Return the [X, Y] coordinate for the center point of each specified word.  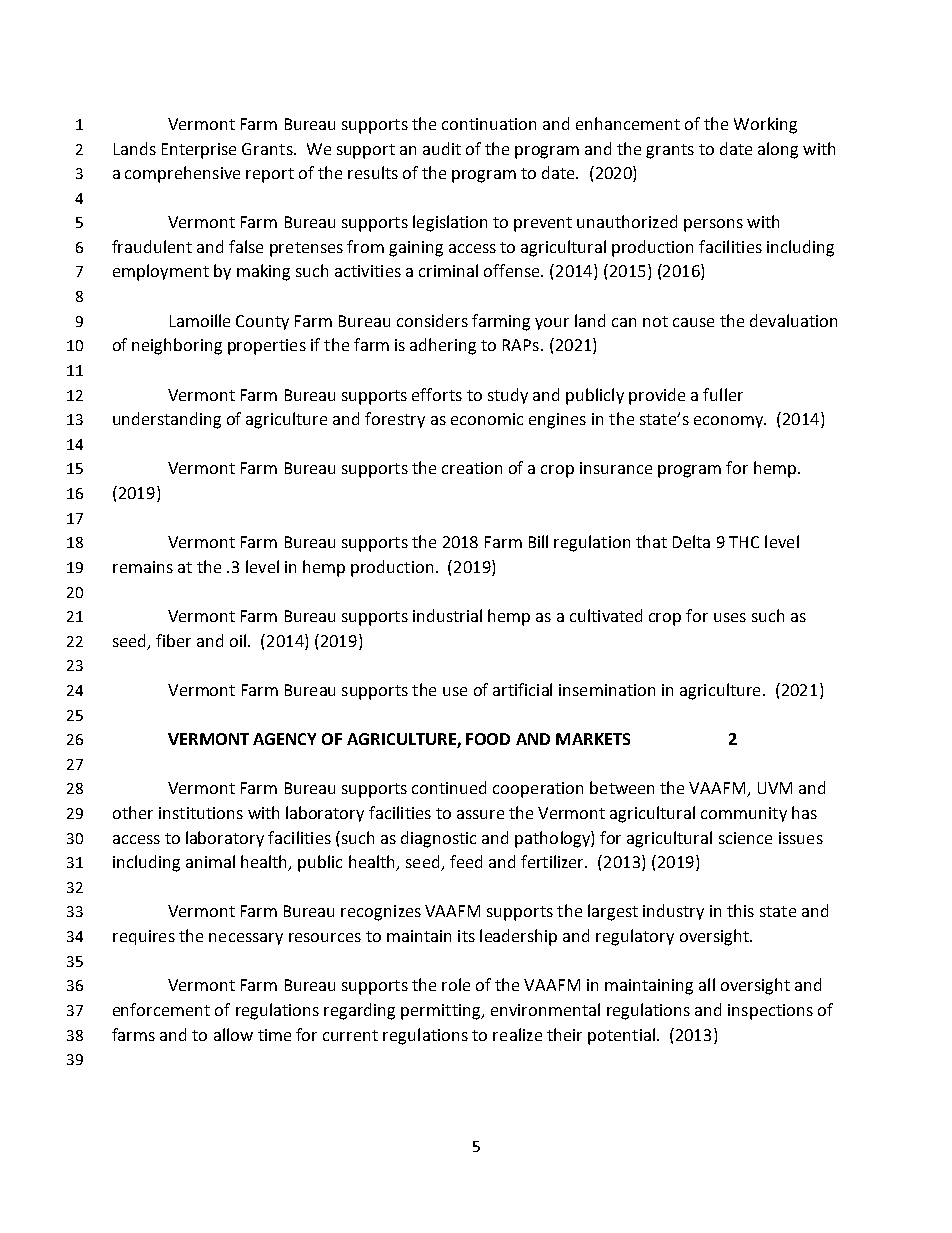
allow [233, 1034]
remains [143, 567]
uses [730, 617]
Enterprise [199, 151]
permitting [442, 1012]
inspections [770, 1012]
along [778, 150]
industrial [447, 615]
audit [442, 148]
